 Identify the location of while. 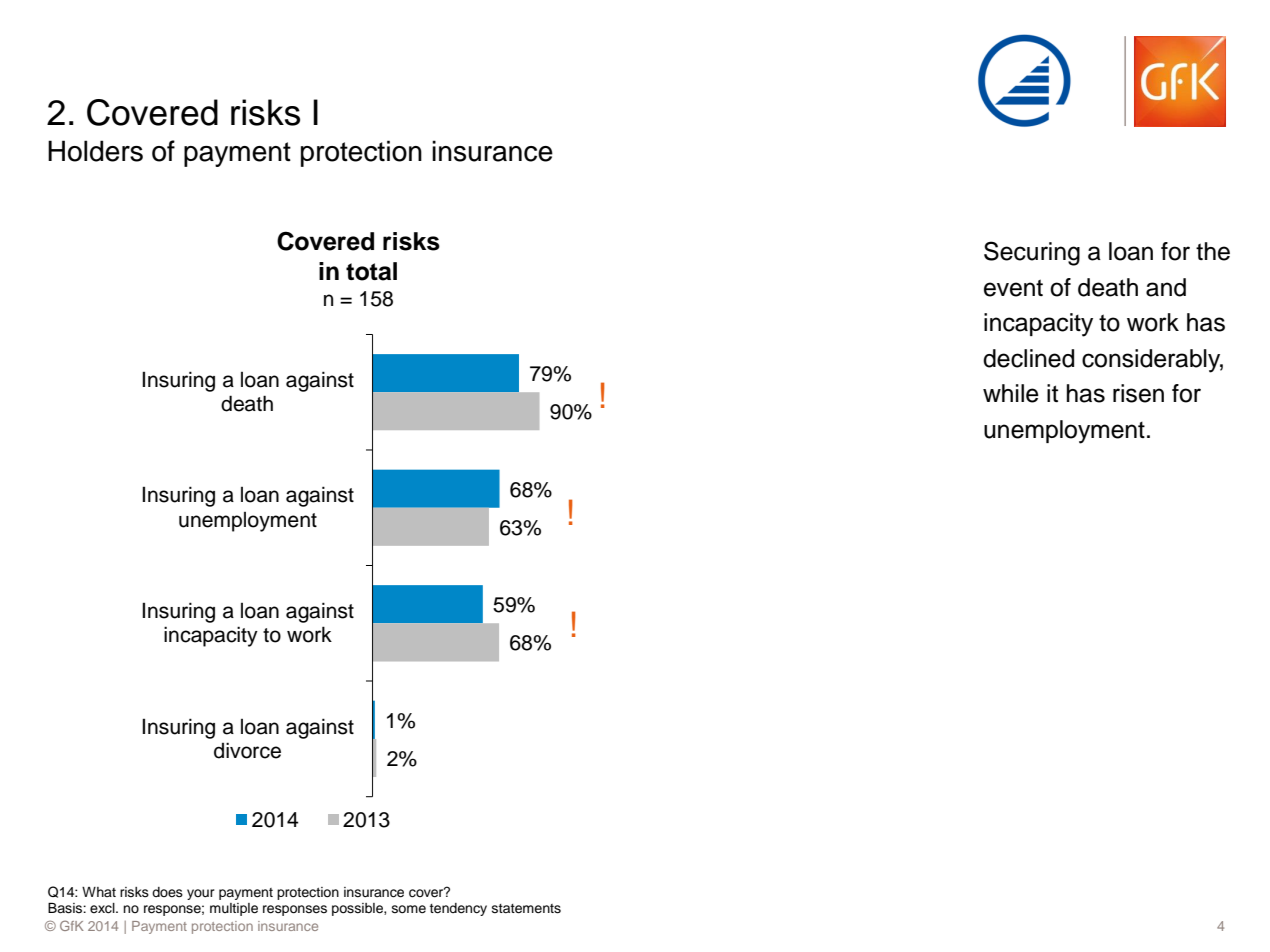
(1011, 393).
